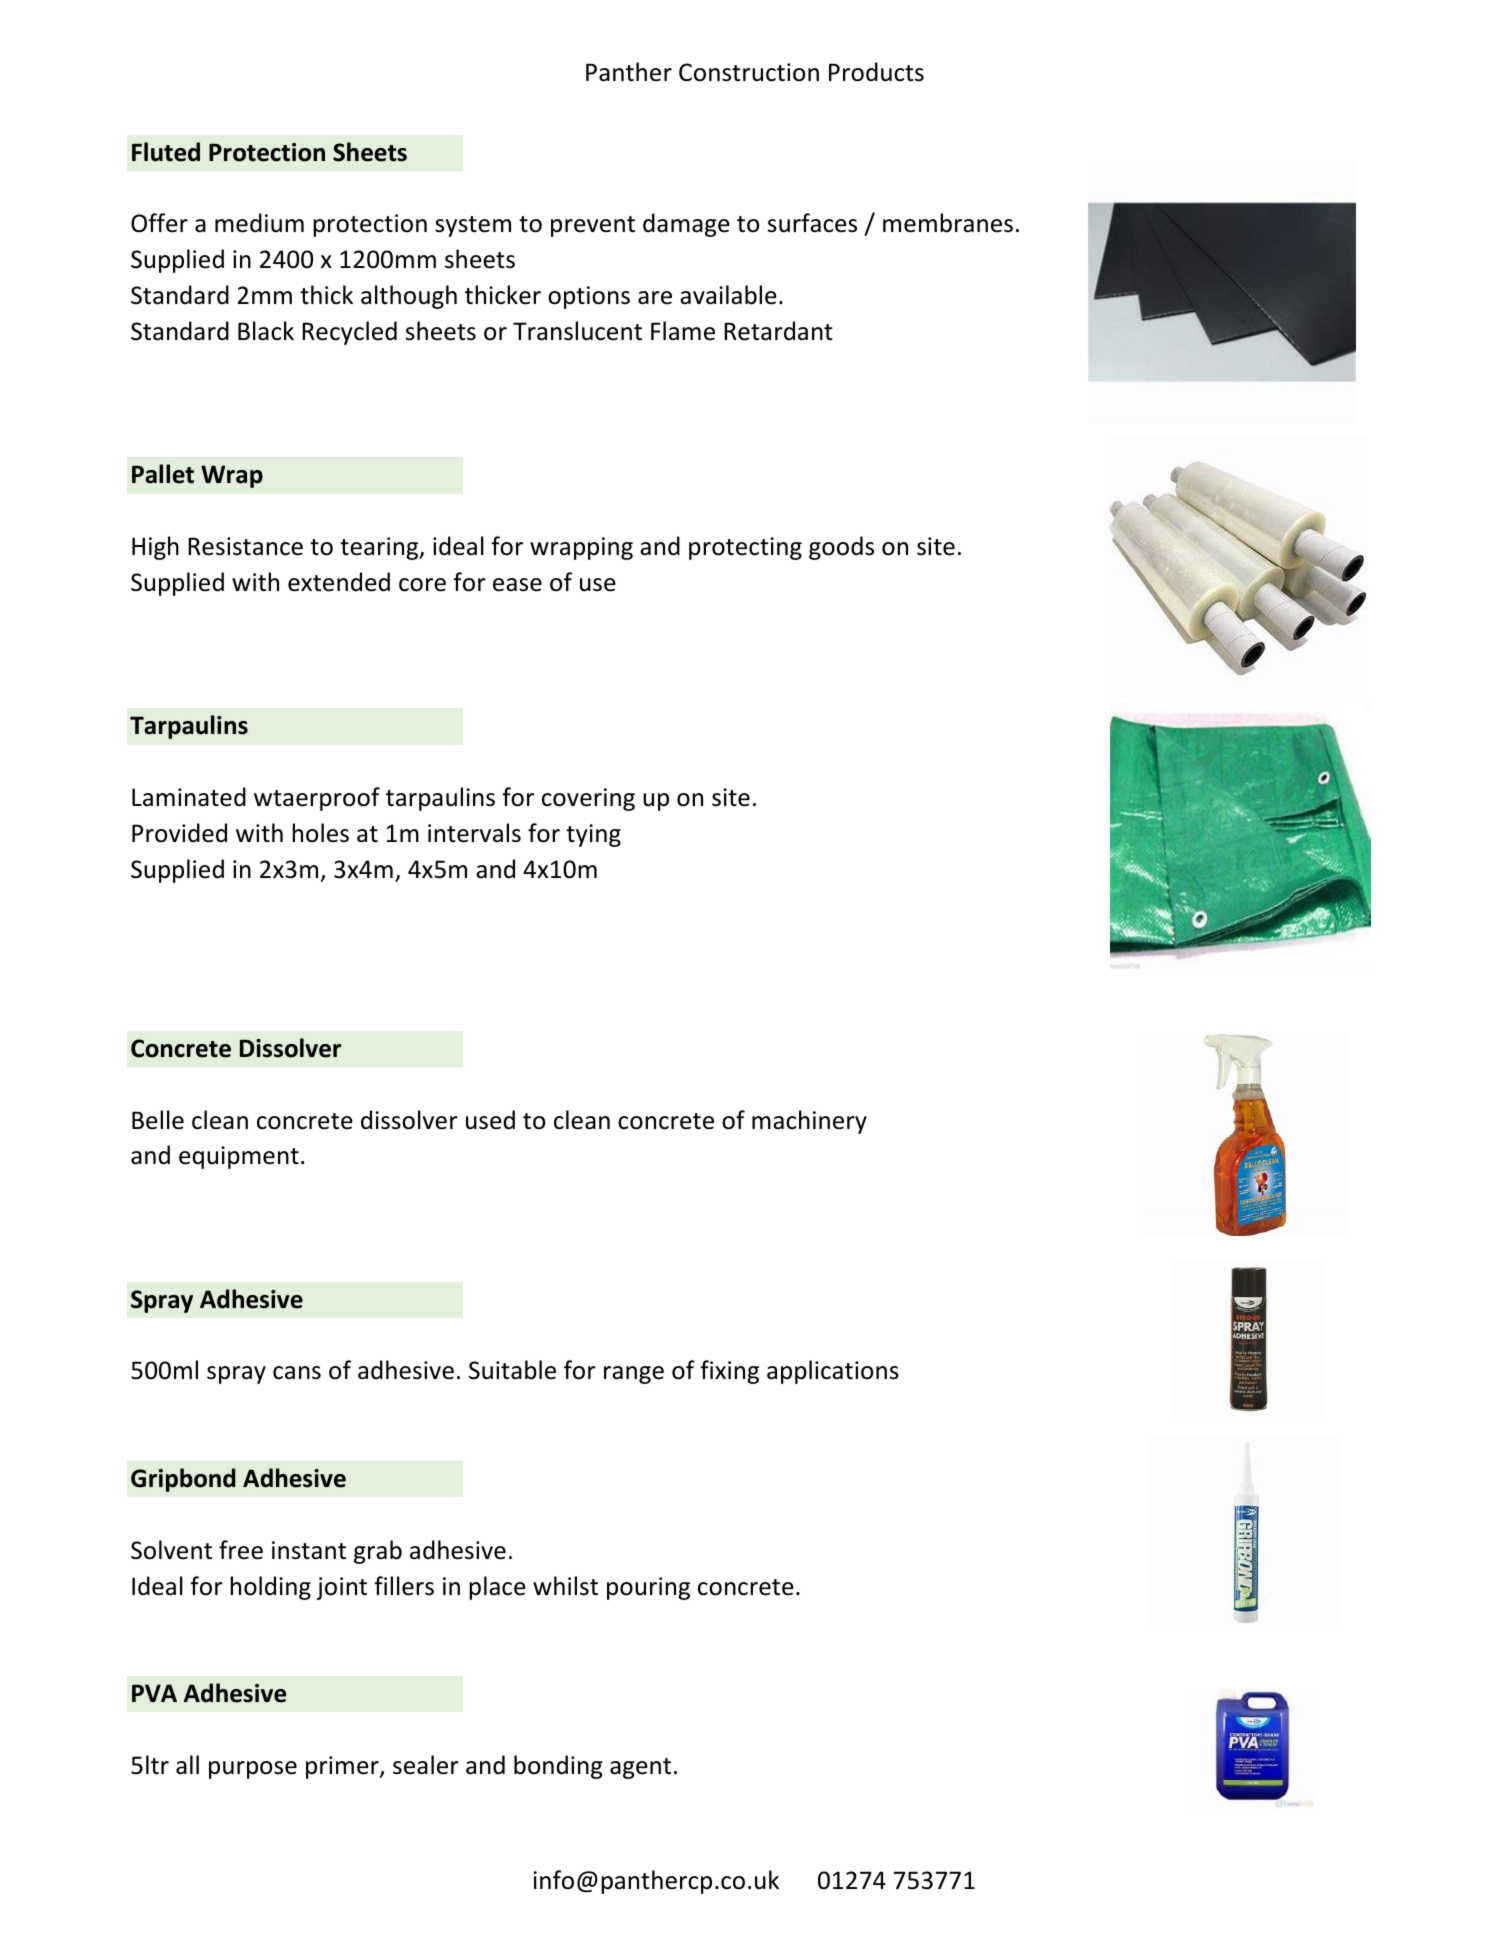 The image size is (1511, 1955). I want to click on prevent, so click(593, 226).
